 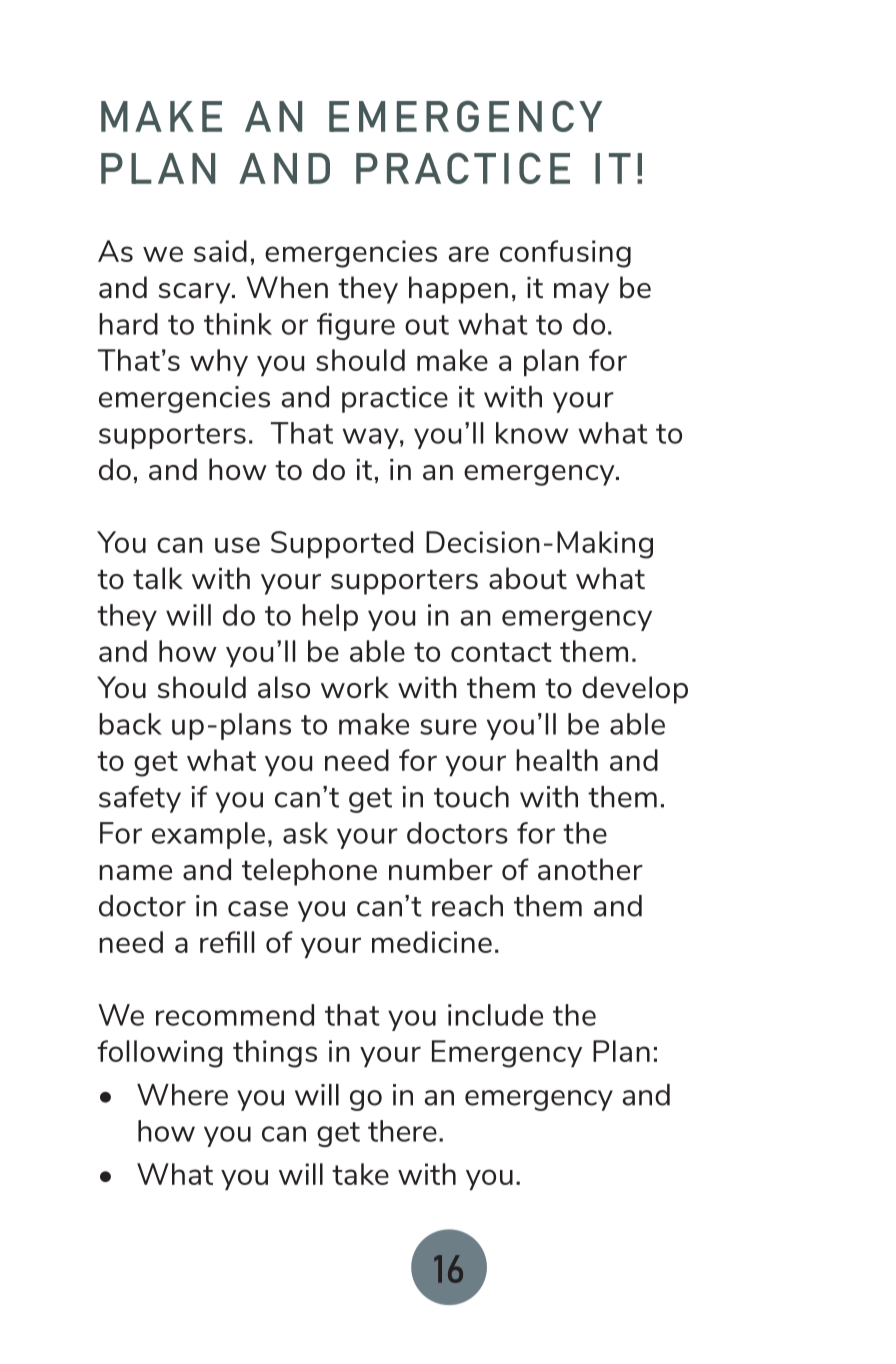 What do you see at coordinates (130, 724) in the image?
I see `back` at bounding box center [130, 724].
